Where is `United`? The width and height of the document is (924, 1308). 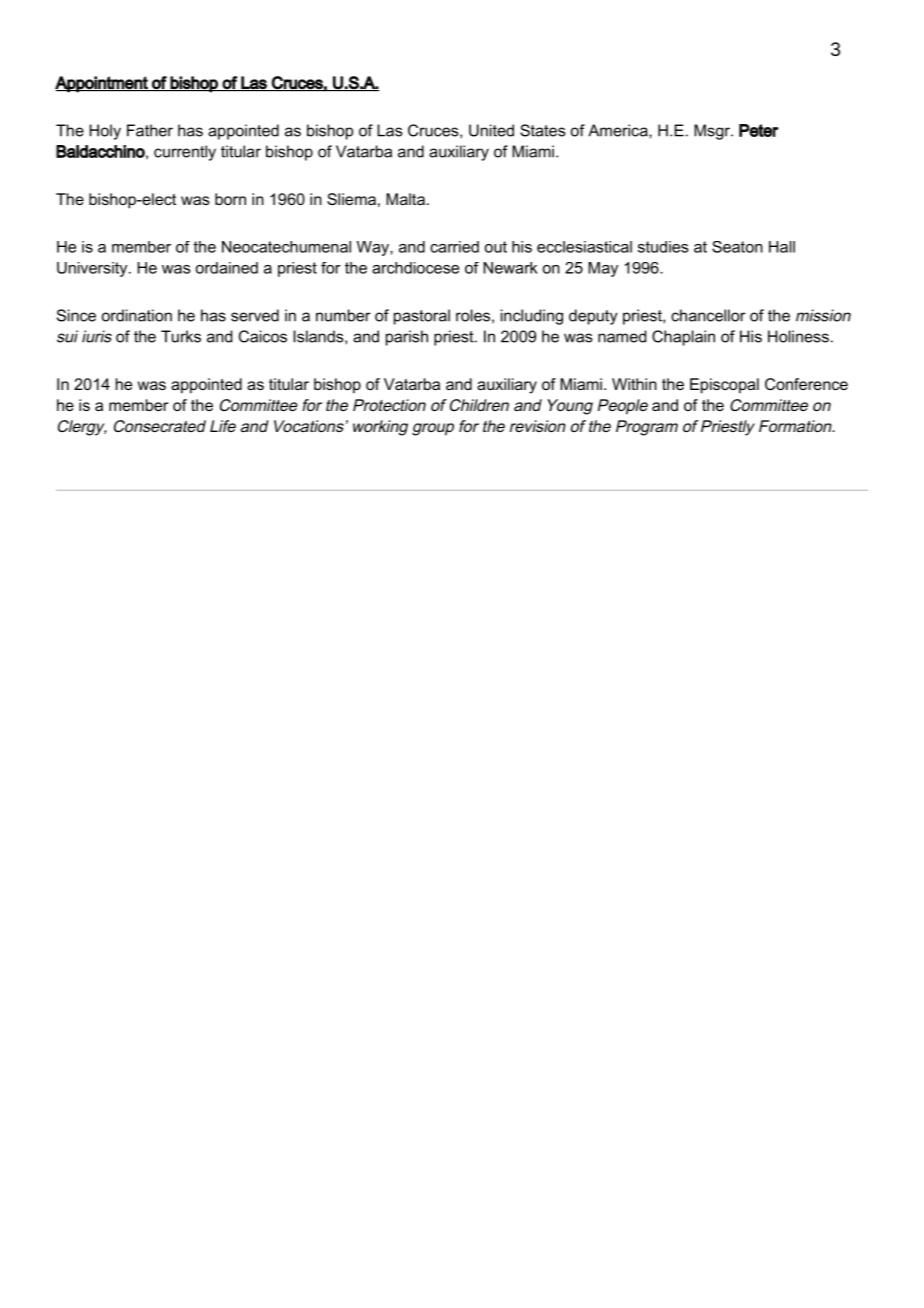 United is located at coordinates (491, 130).
